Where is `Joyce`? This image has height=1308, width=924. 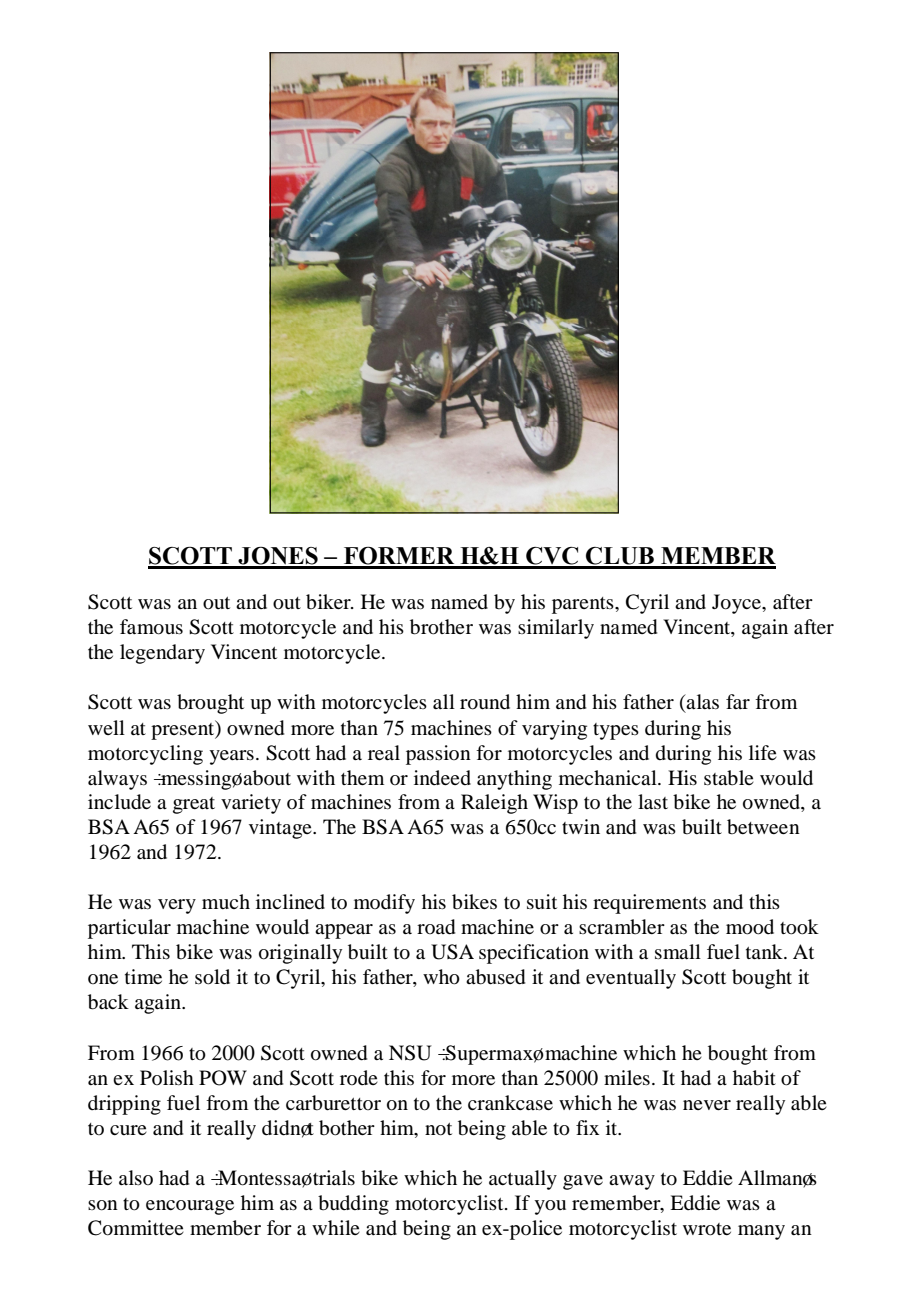 Joyce is located at coordinates (737, 604).
